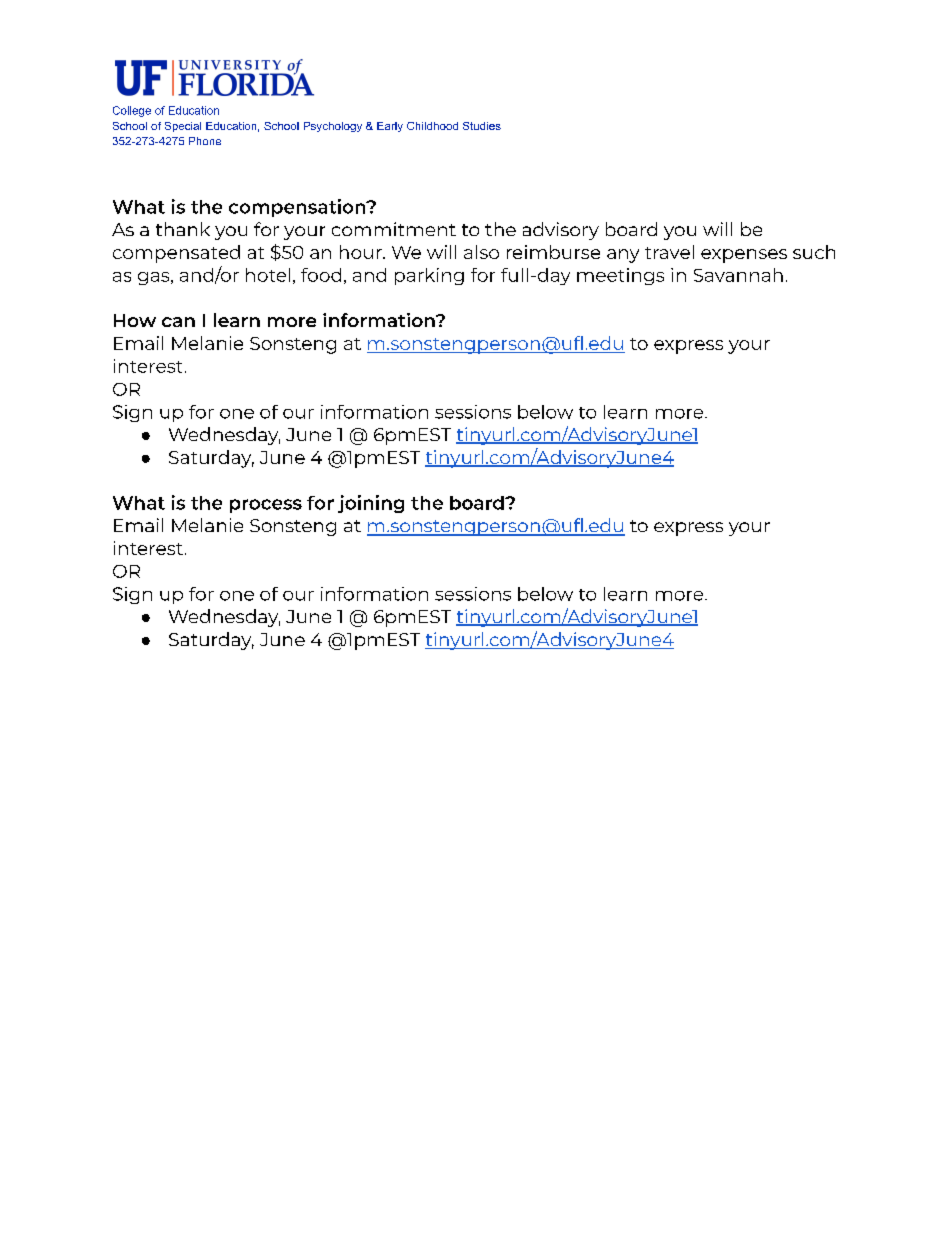 The image size is (952, 1233). What do you see at coordinates (481, 252) in the screenshot?
I see `also` at bounding box center [481, 252].
